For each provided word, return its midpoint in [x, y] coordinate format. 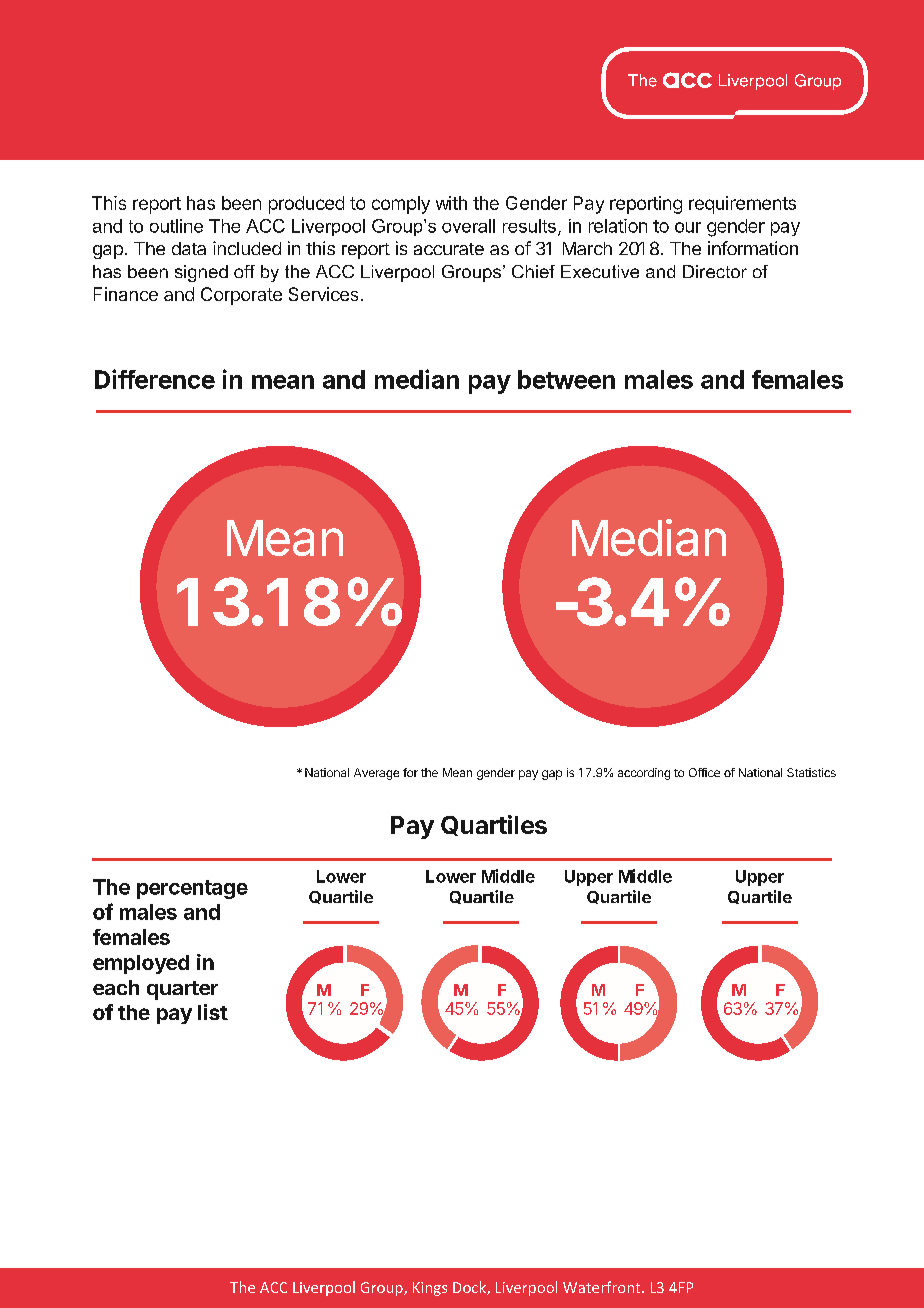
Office [704, 772]
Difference [155, 379]
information [753, 248]
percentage [192, 889]
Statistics [811, 772]
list [213, 1012]
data [189, 248]
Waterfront [603, 1287]
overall [468, 226]
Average [376, 774]
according [644, 774]
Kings [430, 1289]
